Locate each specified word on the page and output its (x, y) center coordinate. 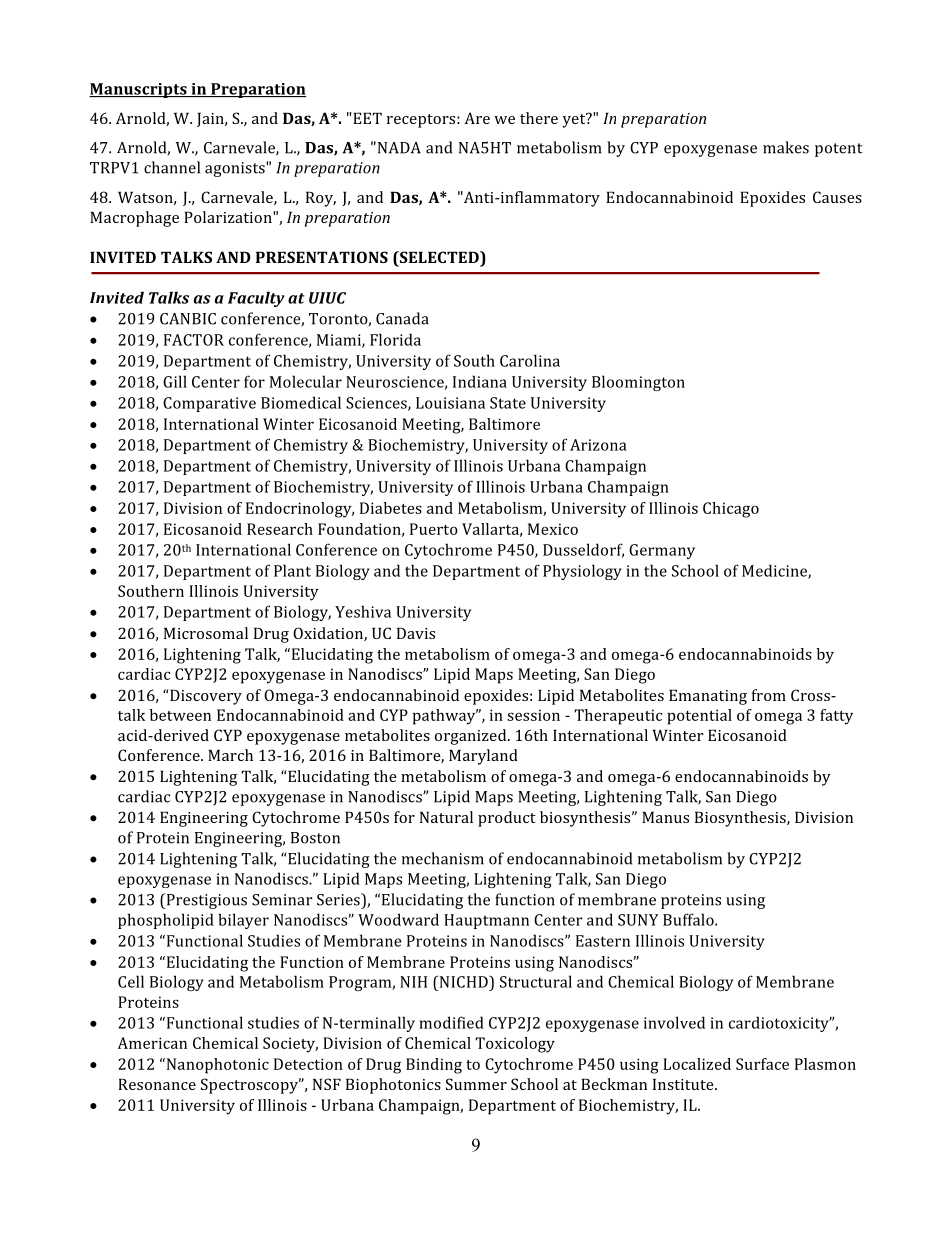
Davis (416, 633)
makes (786, 147)
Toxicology (515, 1045)
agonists (236, 169)
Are (477, 118)
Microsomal (206, 633)
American (152, 1043)
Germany (662, 551)
